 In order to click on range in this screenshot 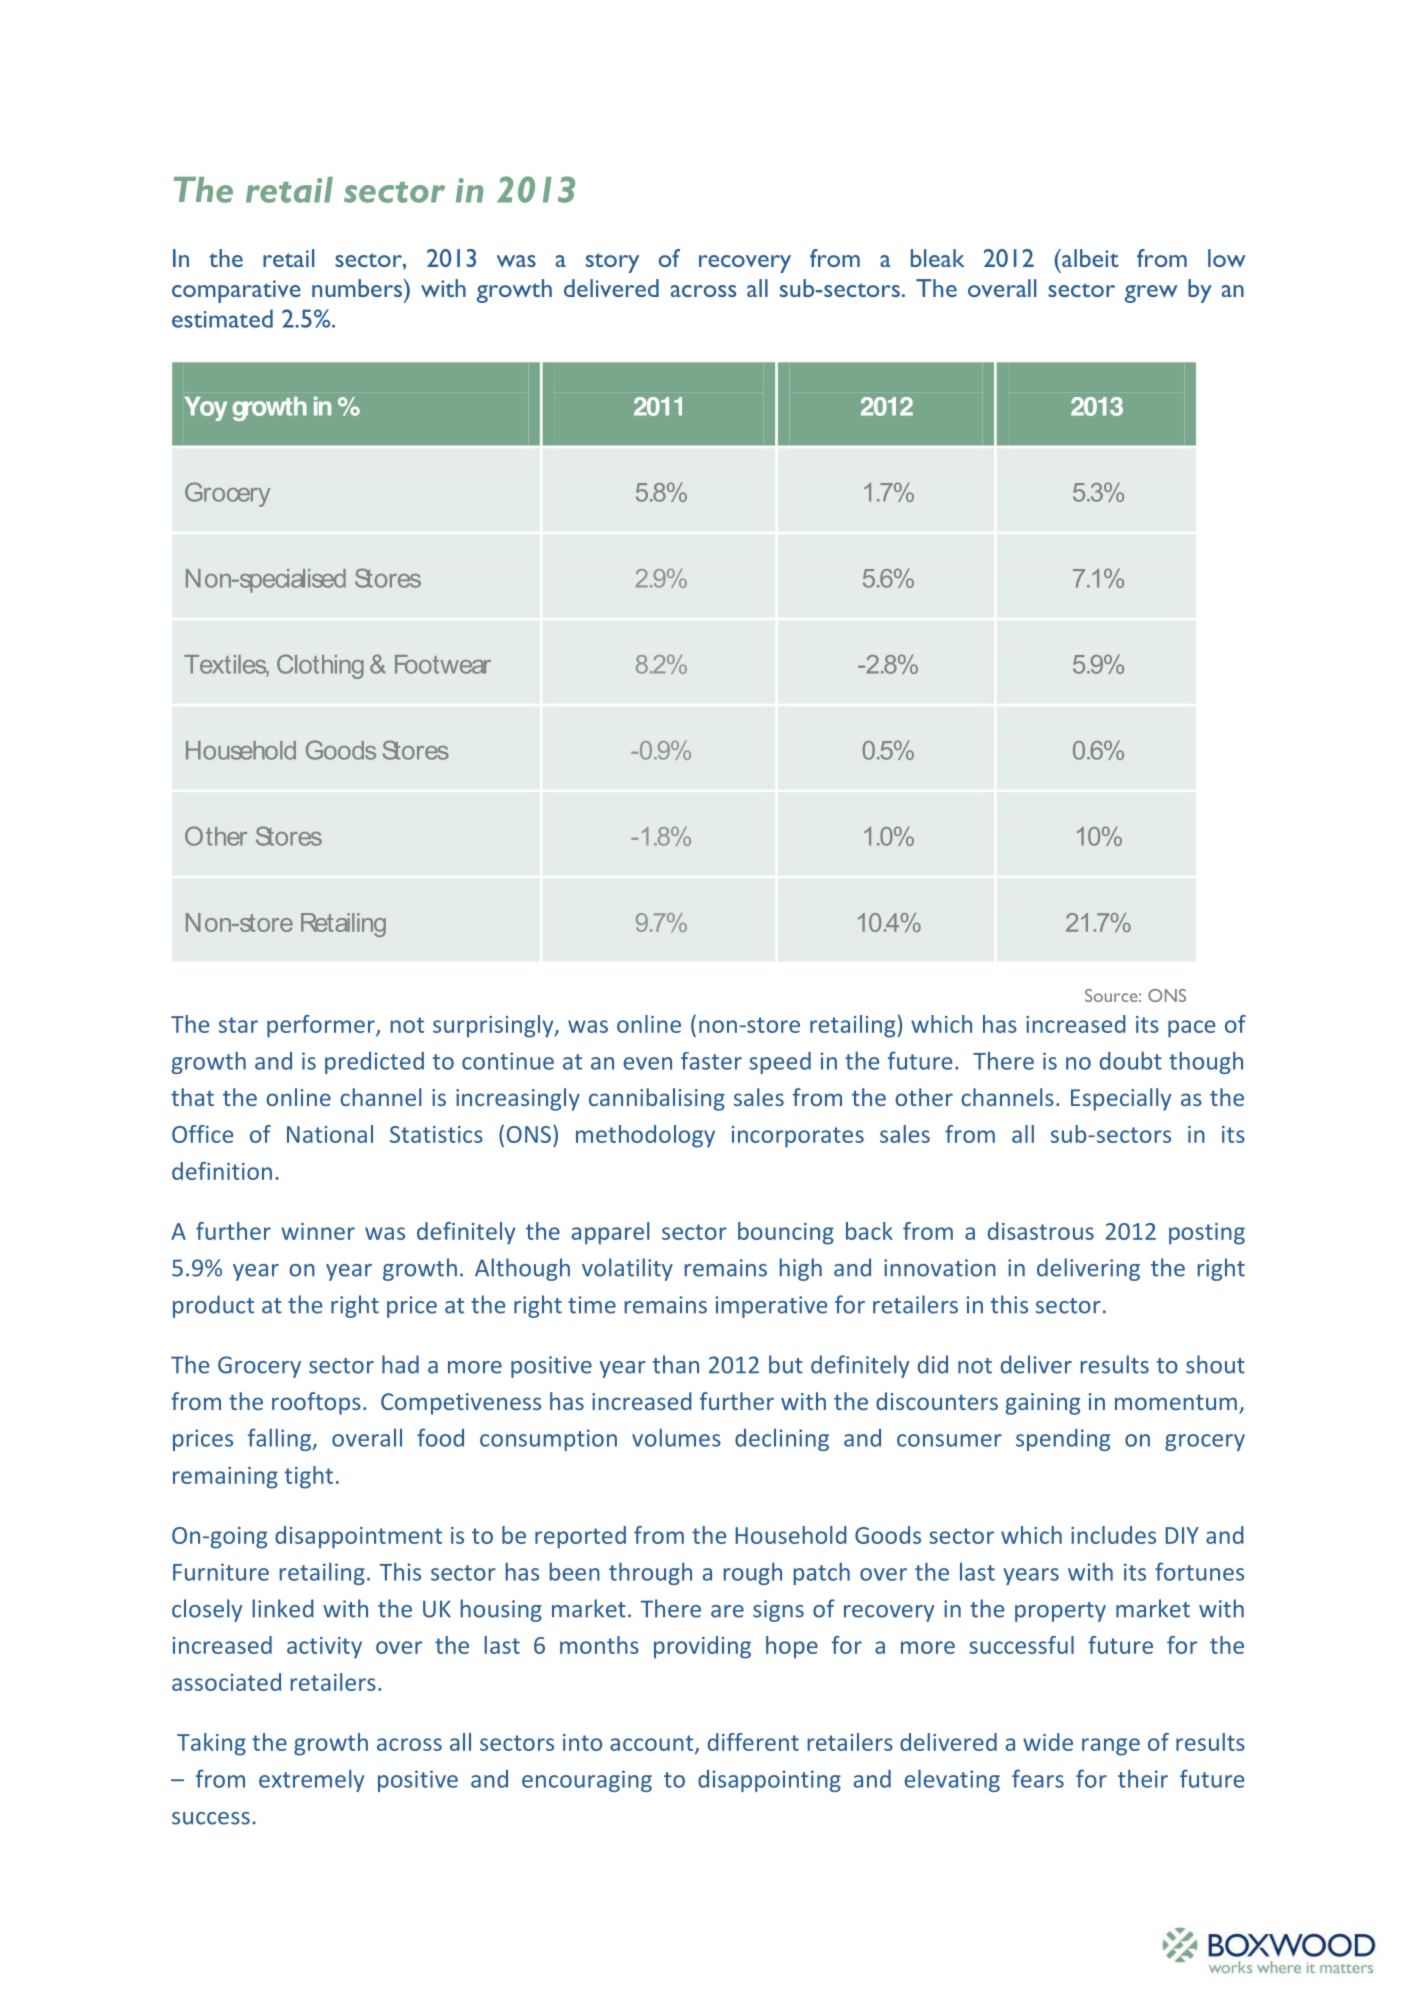, I will do `click(1111, 1747)`.
